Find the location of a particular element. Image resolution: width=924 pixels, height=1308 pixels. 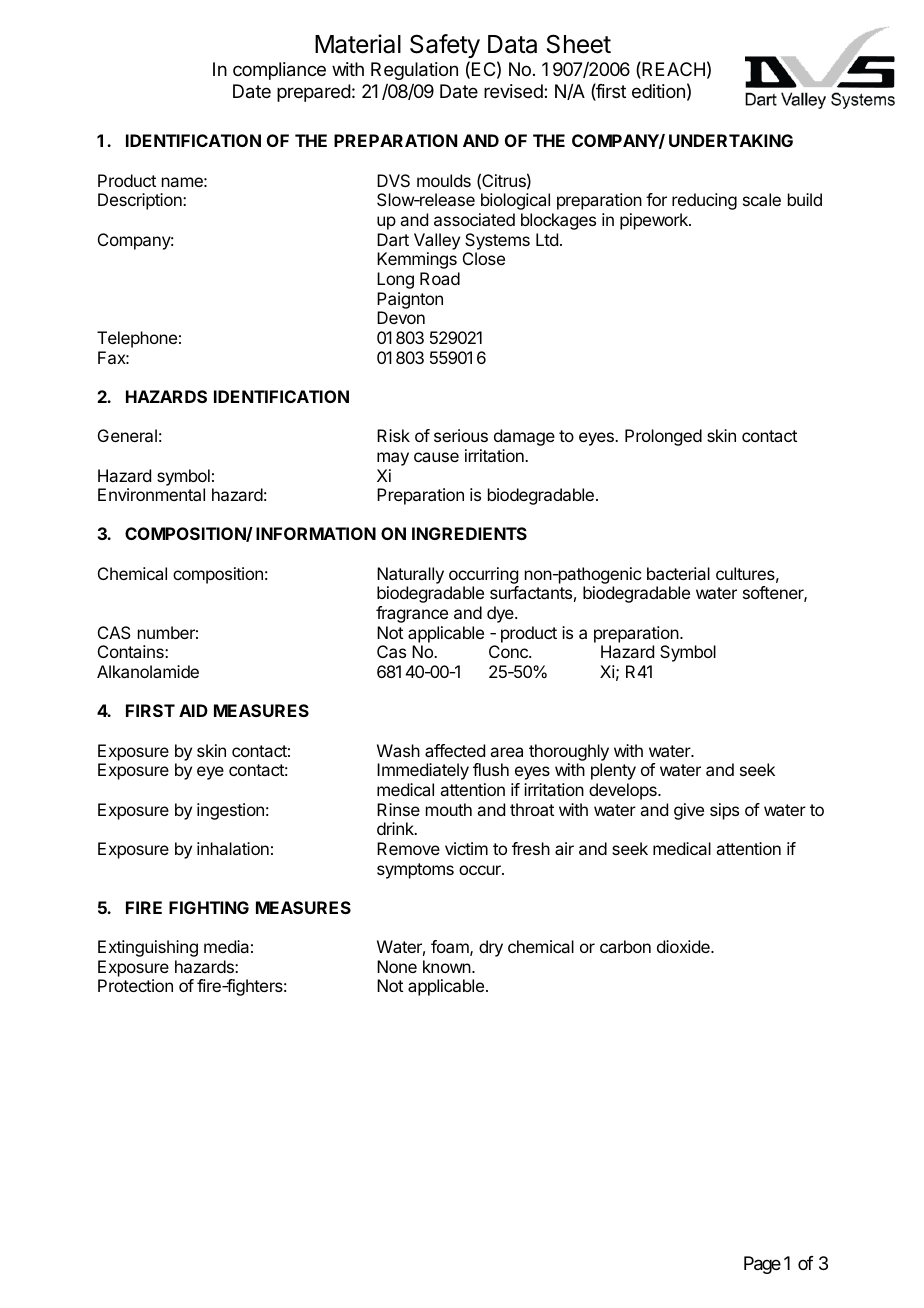

Page is located at coordinates (762, 1265).
